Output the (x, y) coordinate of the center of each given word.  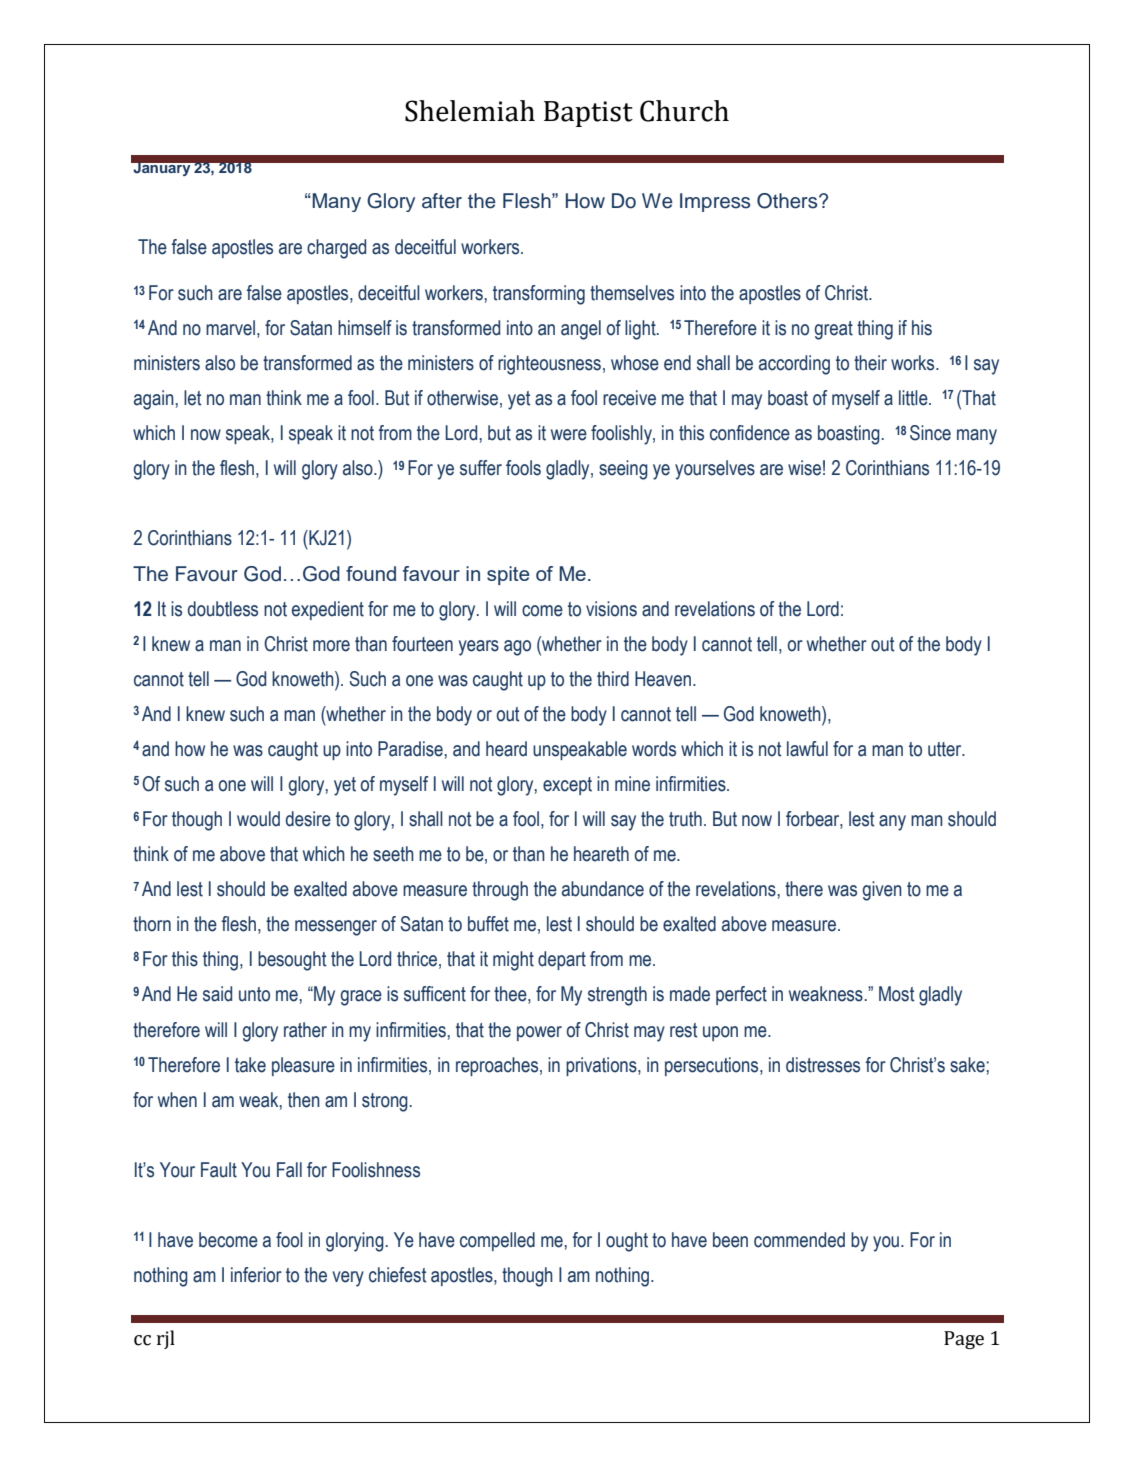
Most (896, 994)
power (539, 1033)
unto (254, 994)
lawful (807, 749)
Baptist (588, 114)
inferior (256, 1275)
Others (788, 201)
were (569, 435)
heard (506, 749)
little (914, 398)
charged (336, 249)
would (258, 819)
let (192, 398)
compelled (497, 1241)
